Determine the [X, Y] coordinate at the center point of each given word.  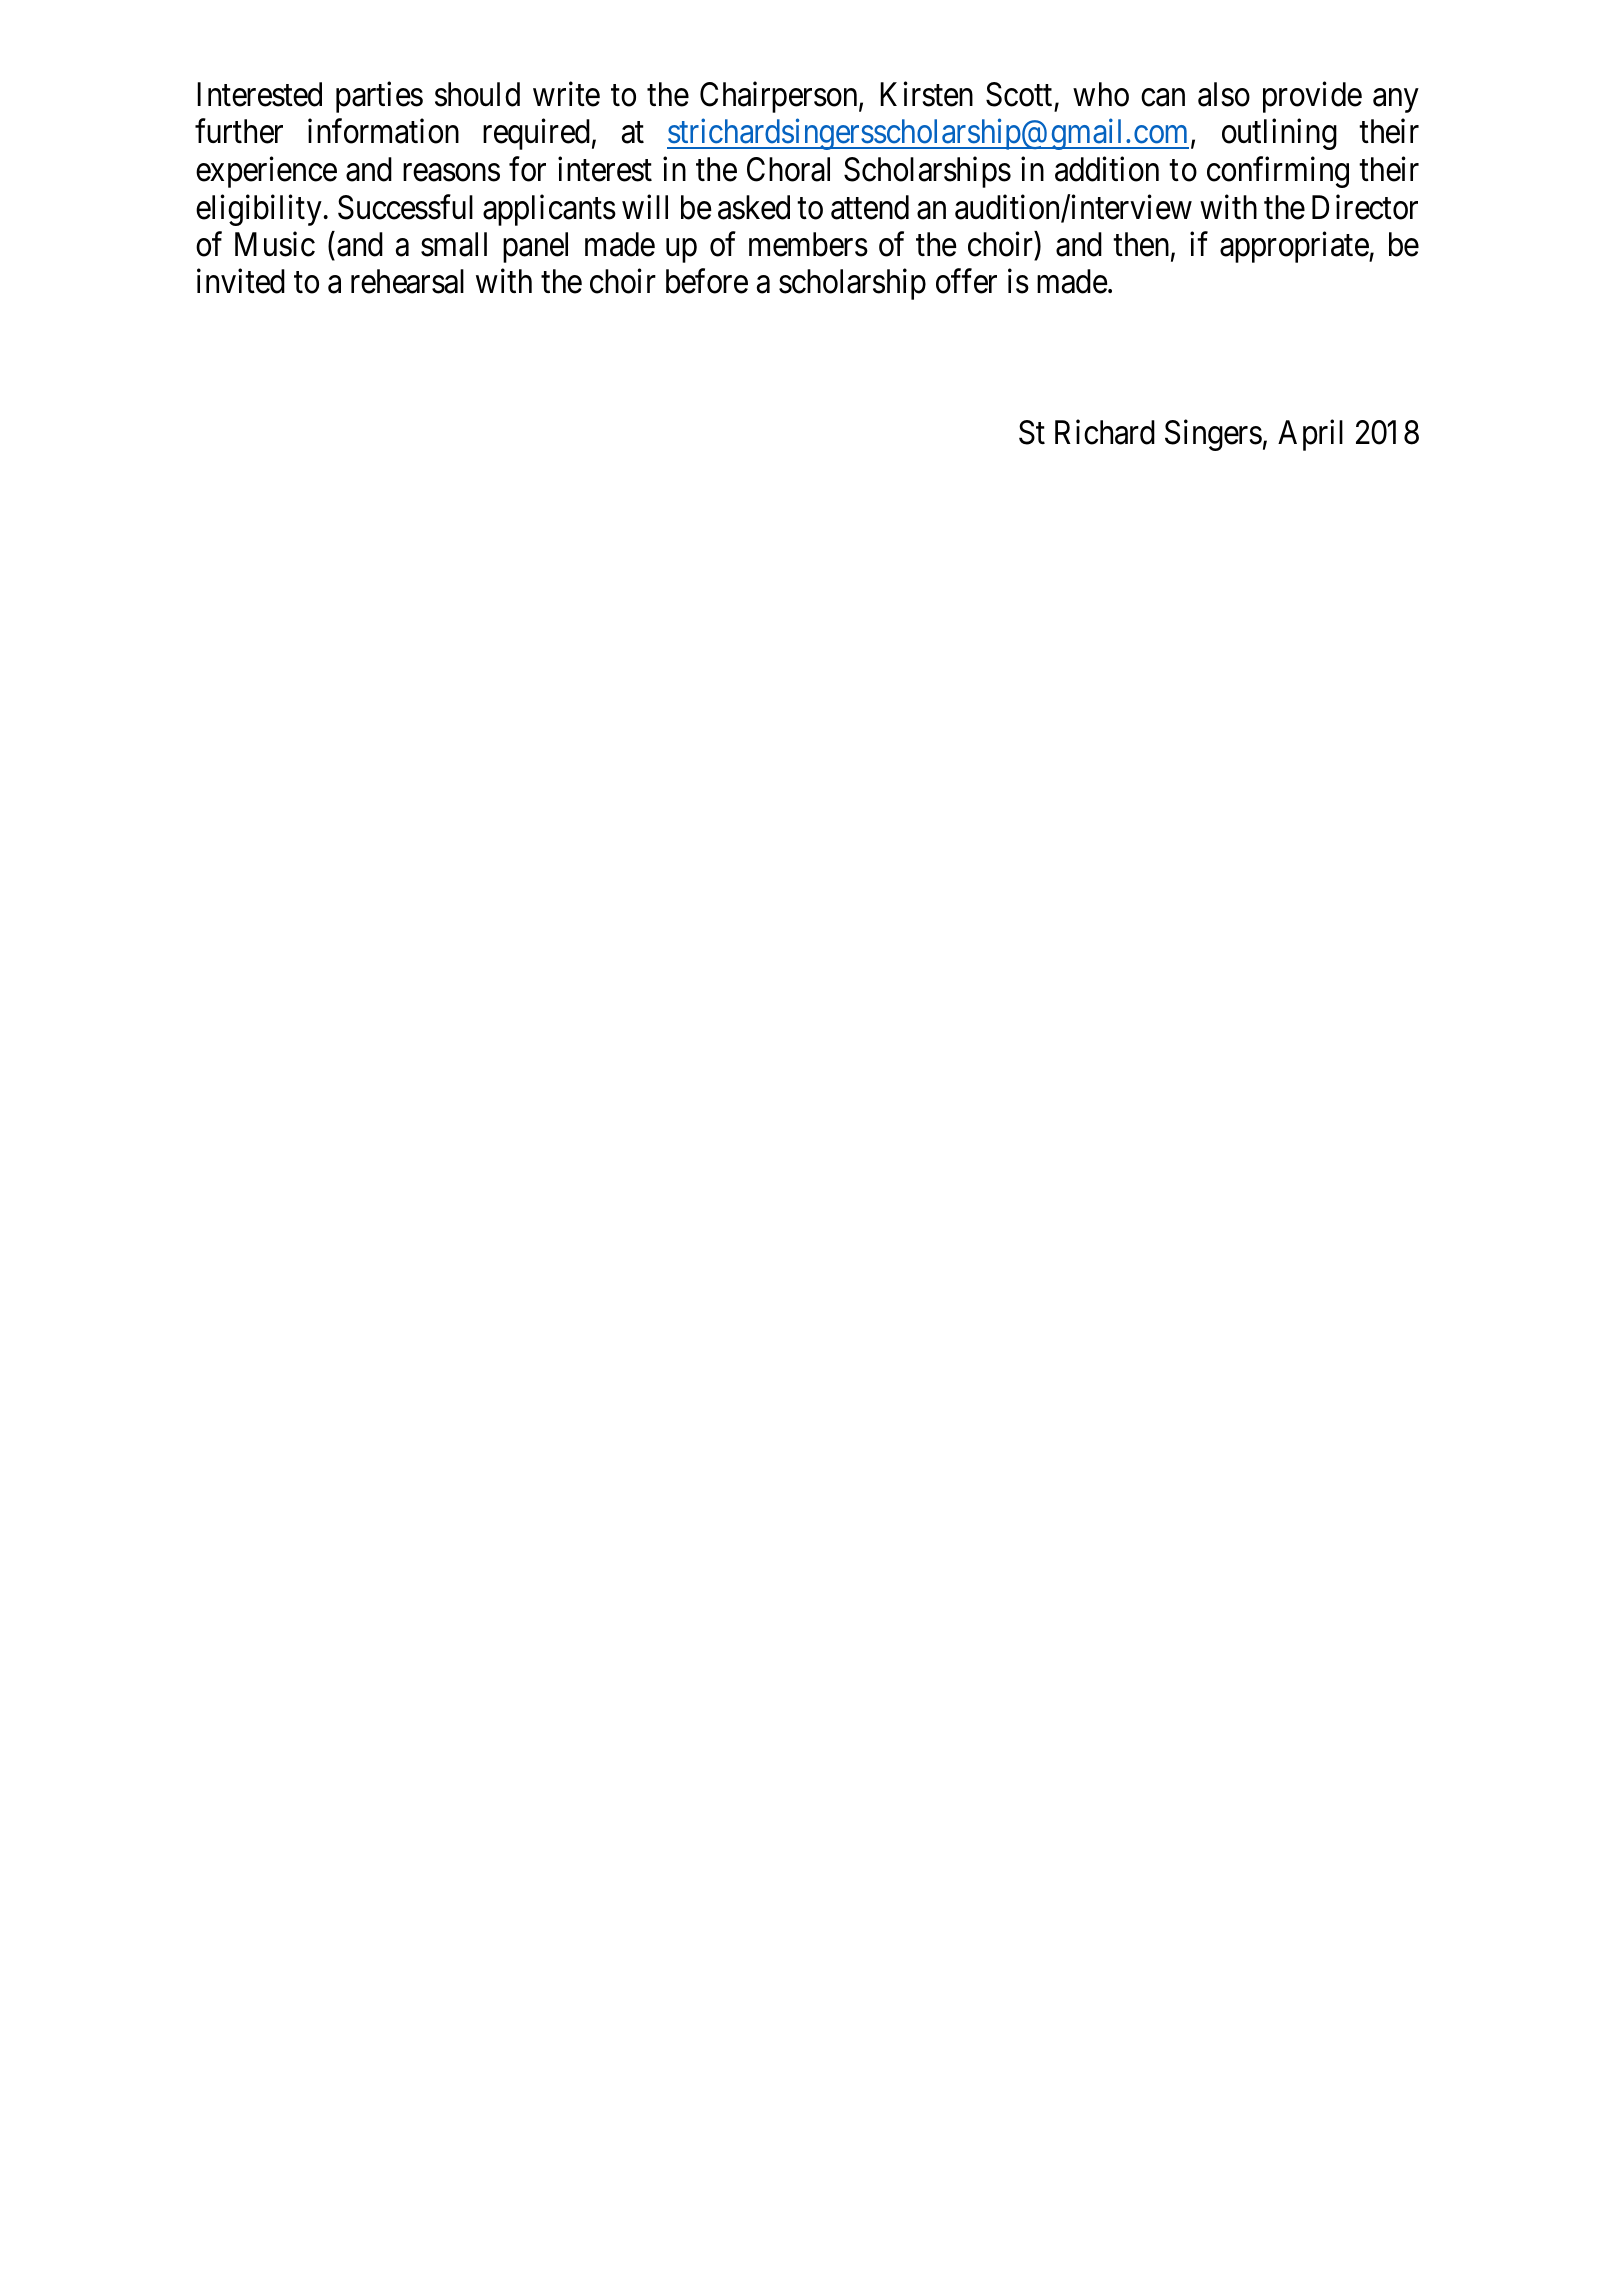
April [1310, 435]
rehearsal [407, 281]
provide [1312, 97]
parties [379, 97]
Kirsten [926, 94]
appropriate [1295, 247]
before [707, 281]
